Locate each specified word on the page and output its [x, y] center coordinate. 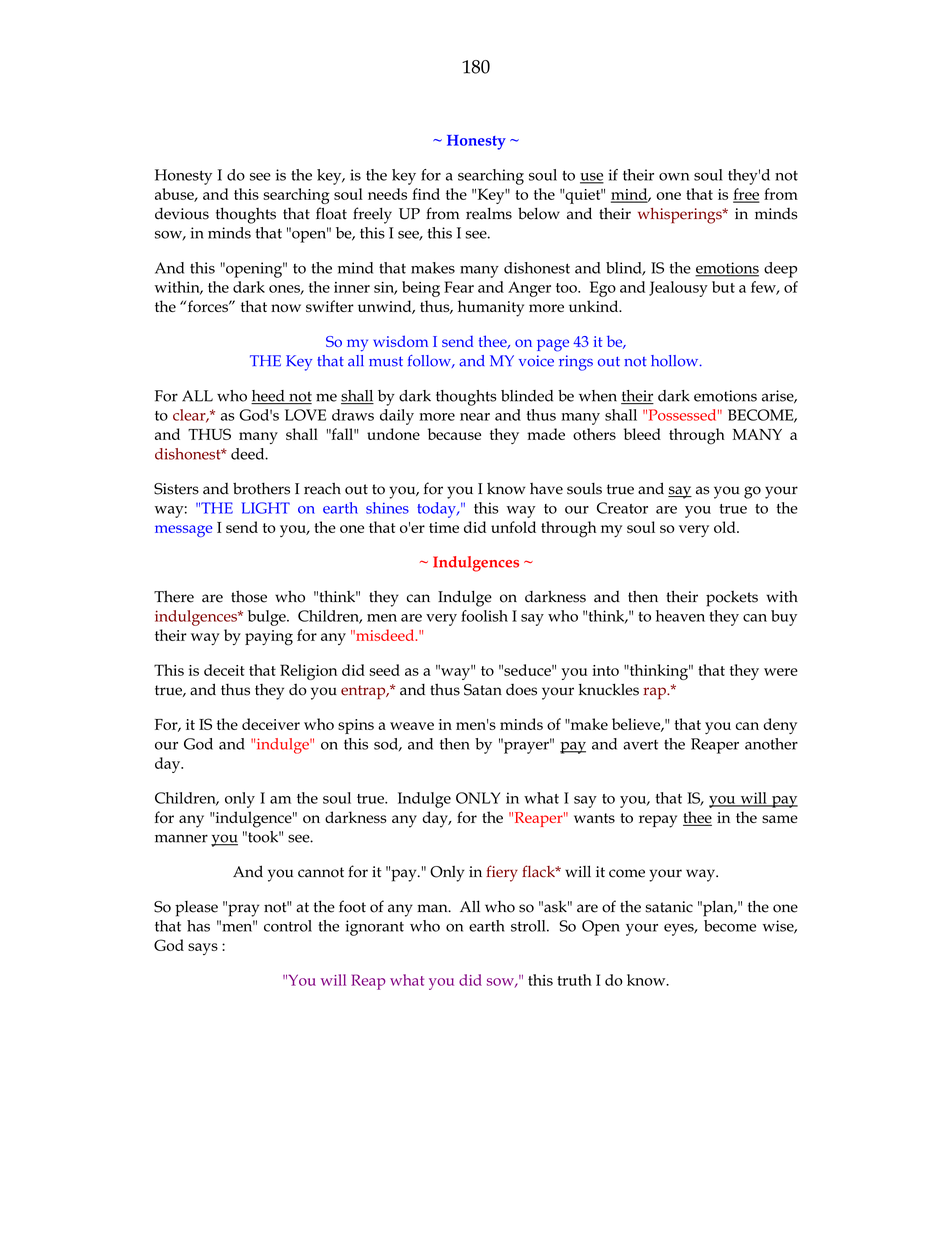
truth [574, 980]
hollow [676, 361]
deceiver [271, 724]
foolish [484, 616]
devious [182, 213]
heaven [680, 616]
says [203, 949]
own [674, 177]
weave [412, 726]
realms [489, 214]
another [771, 744]
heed [269, 397]
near [475, 417]
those [249, 596]
